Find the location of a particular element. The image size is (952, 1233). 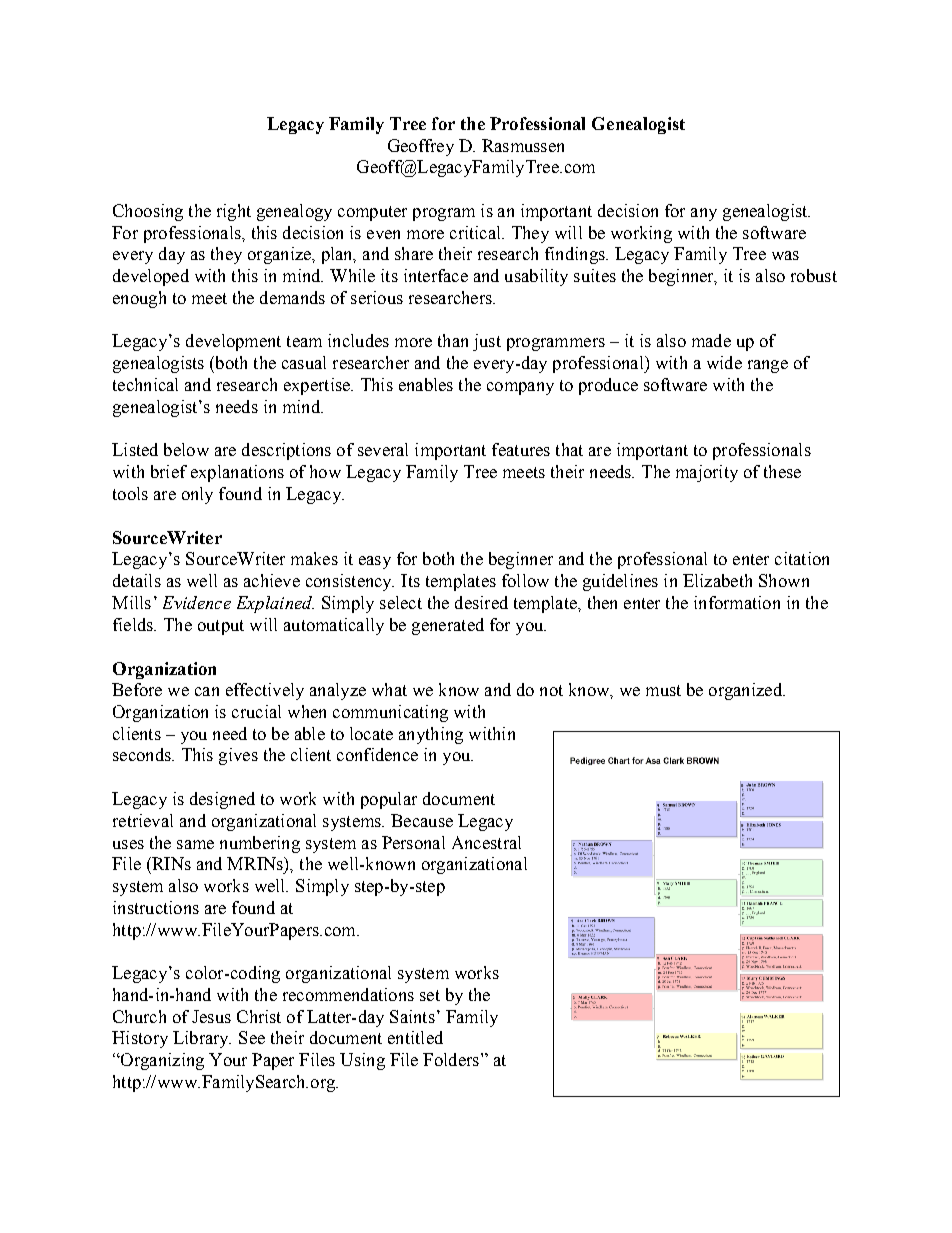

Folders is located at coordinates (451, 1059).
